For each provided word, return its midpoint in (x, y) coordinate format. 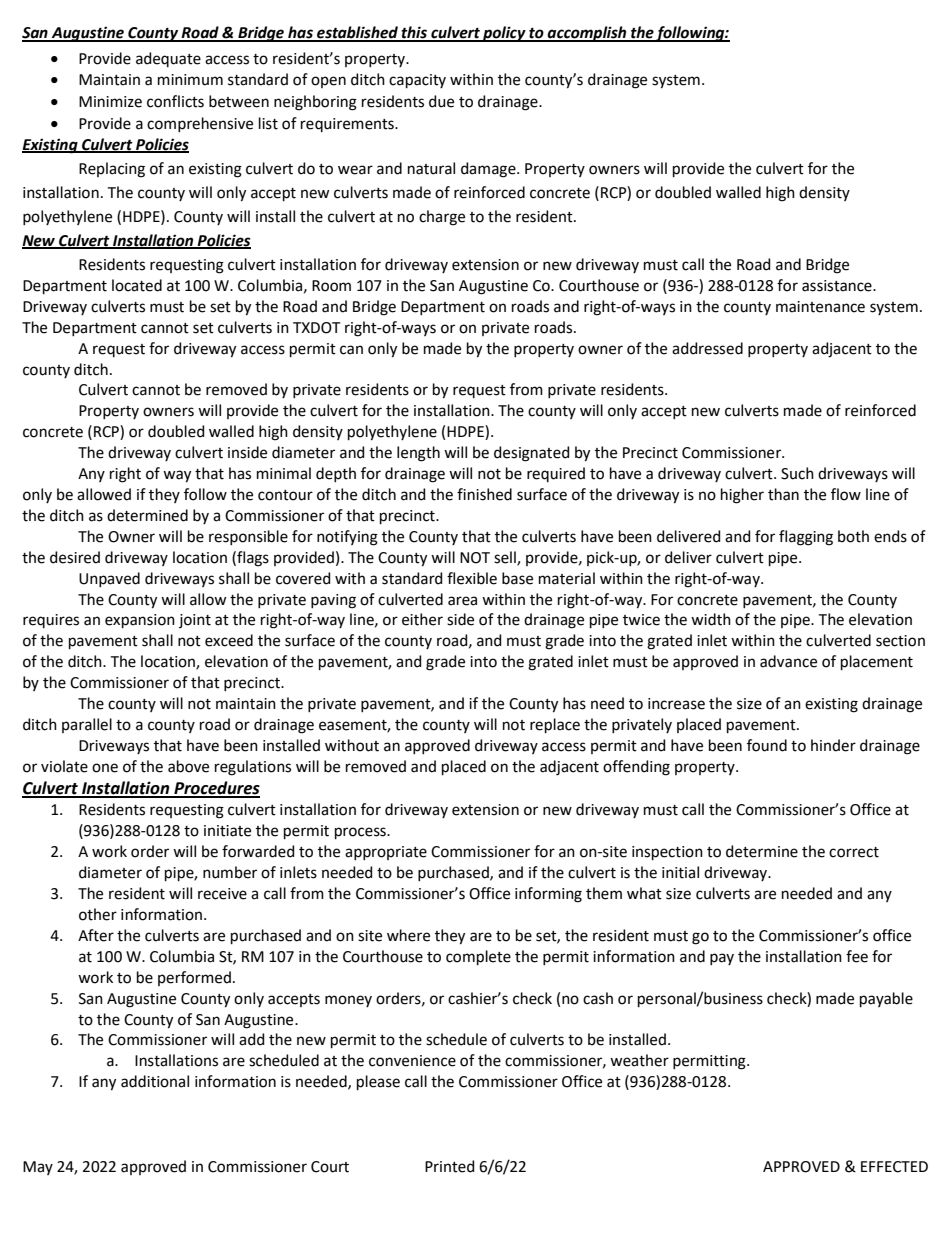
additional (155, 1081)
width (711, 619)
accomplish (587, 34)
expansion (140, 621)
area (462, 601)
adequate (168, 59)
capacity (417, 81)
